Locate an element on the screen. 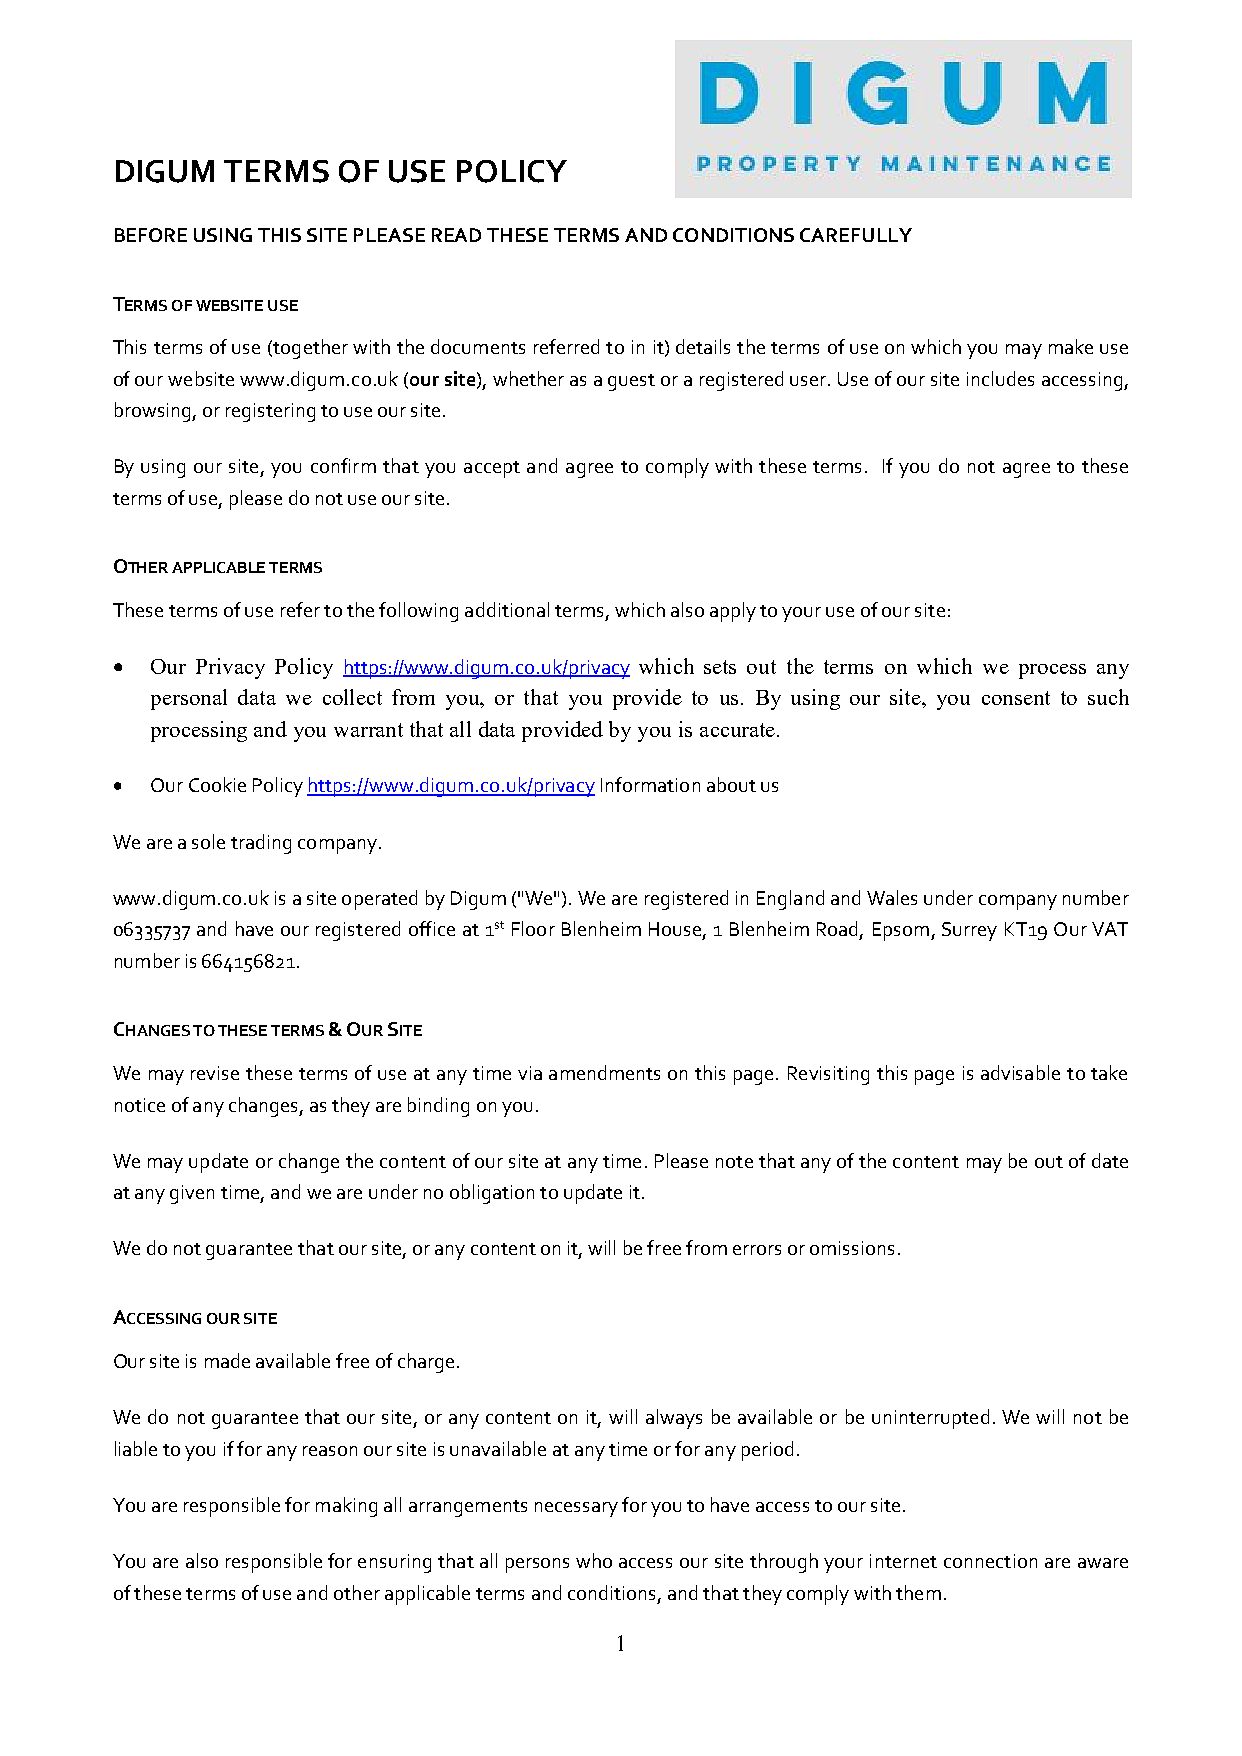 The width and height of the screenshot is (1242, 1756). revise is located at coordinates (215, 1073).
